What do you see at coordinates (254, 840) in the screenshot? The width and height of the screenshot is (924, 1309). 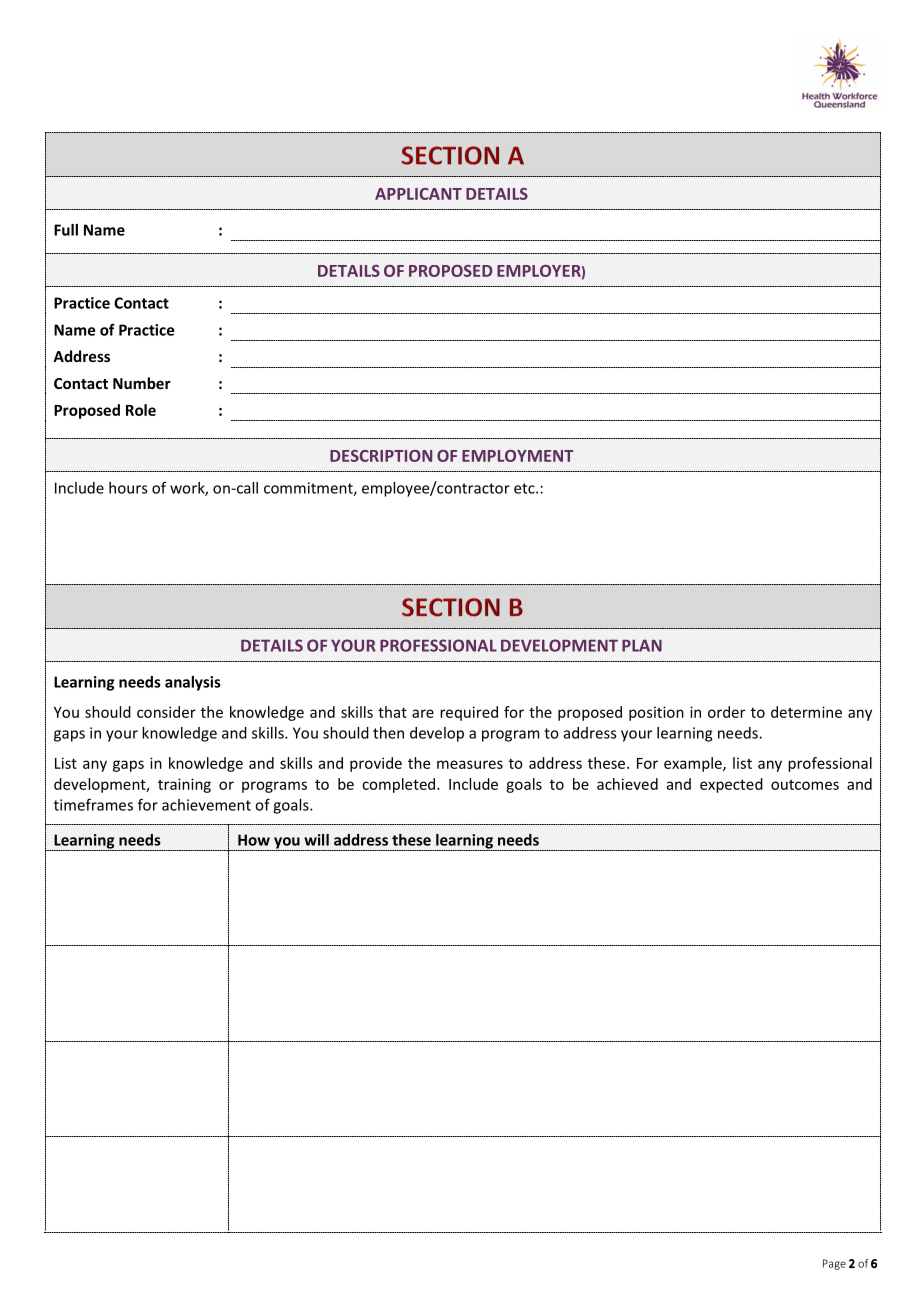 I see `How` at bounding box center [254, 840].
